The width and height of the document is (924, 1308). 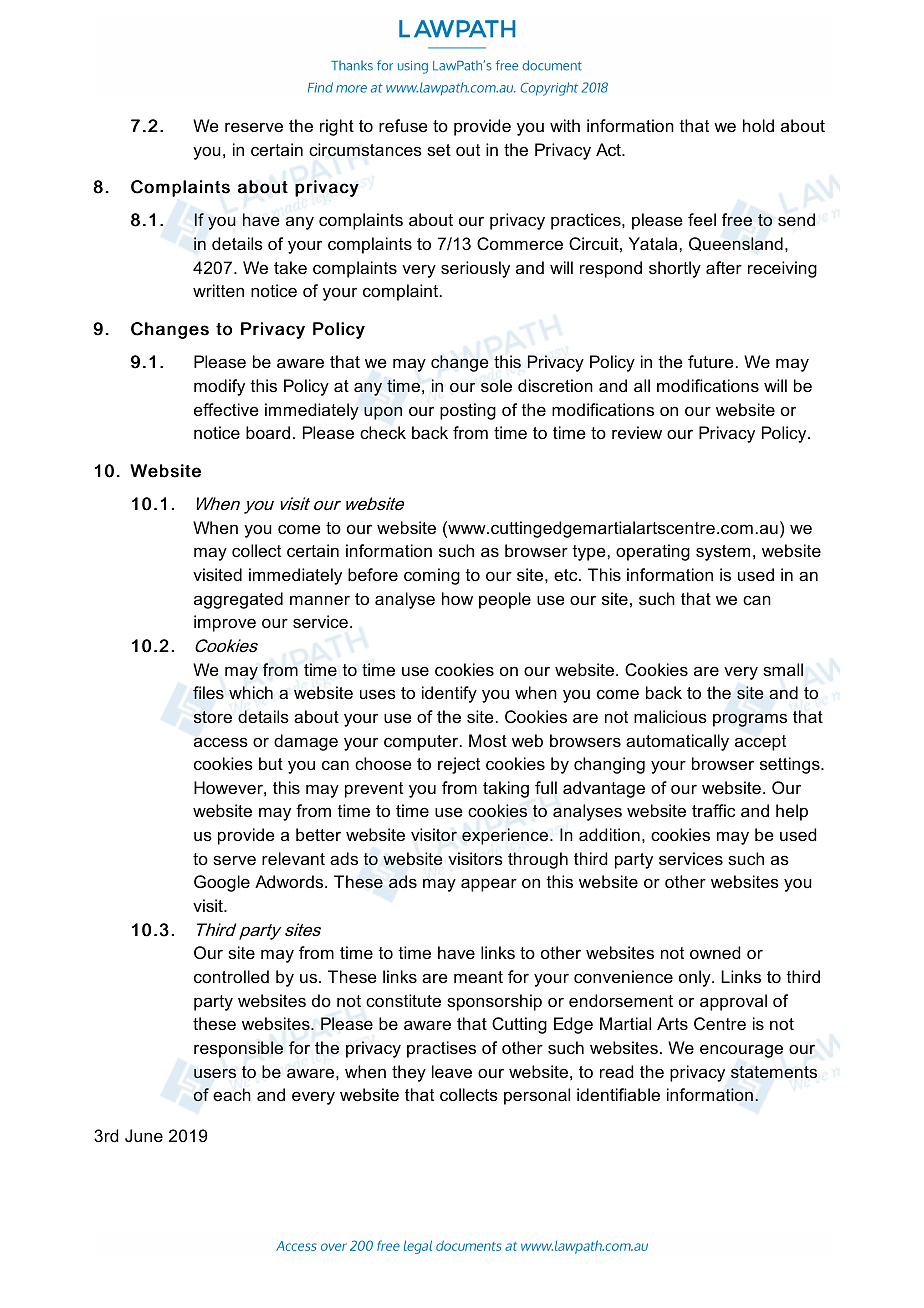 What do you see at coordinates (403, 125) in the document?
I see `refuse` at bounding box center [403, 125].
